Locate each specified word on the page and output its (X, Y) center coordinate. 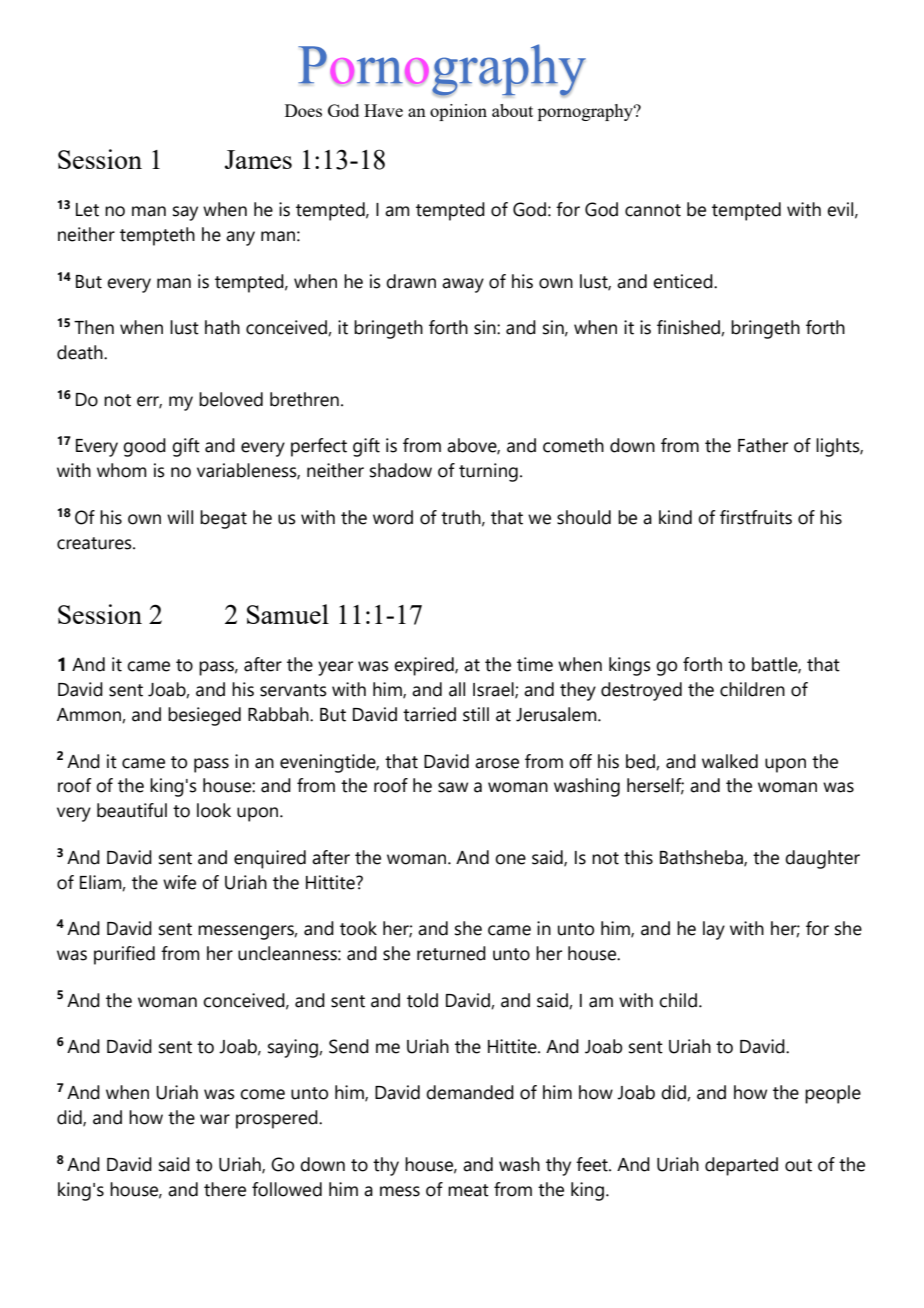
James (258, 159)
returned (451, 953)
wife (179, 882)
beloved (231, 399)
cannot (653, 210)
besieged (204, 716)
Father (763, 445)
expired (425, 666)
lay (714, 930)
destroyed (641, 691)
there (225, 1189)
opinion (458, 112)
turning (488, 472)
